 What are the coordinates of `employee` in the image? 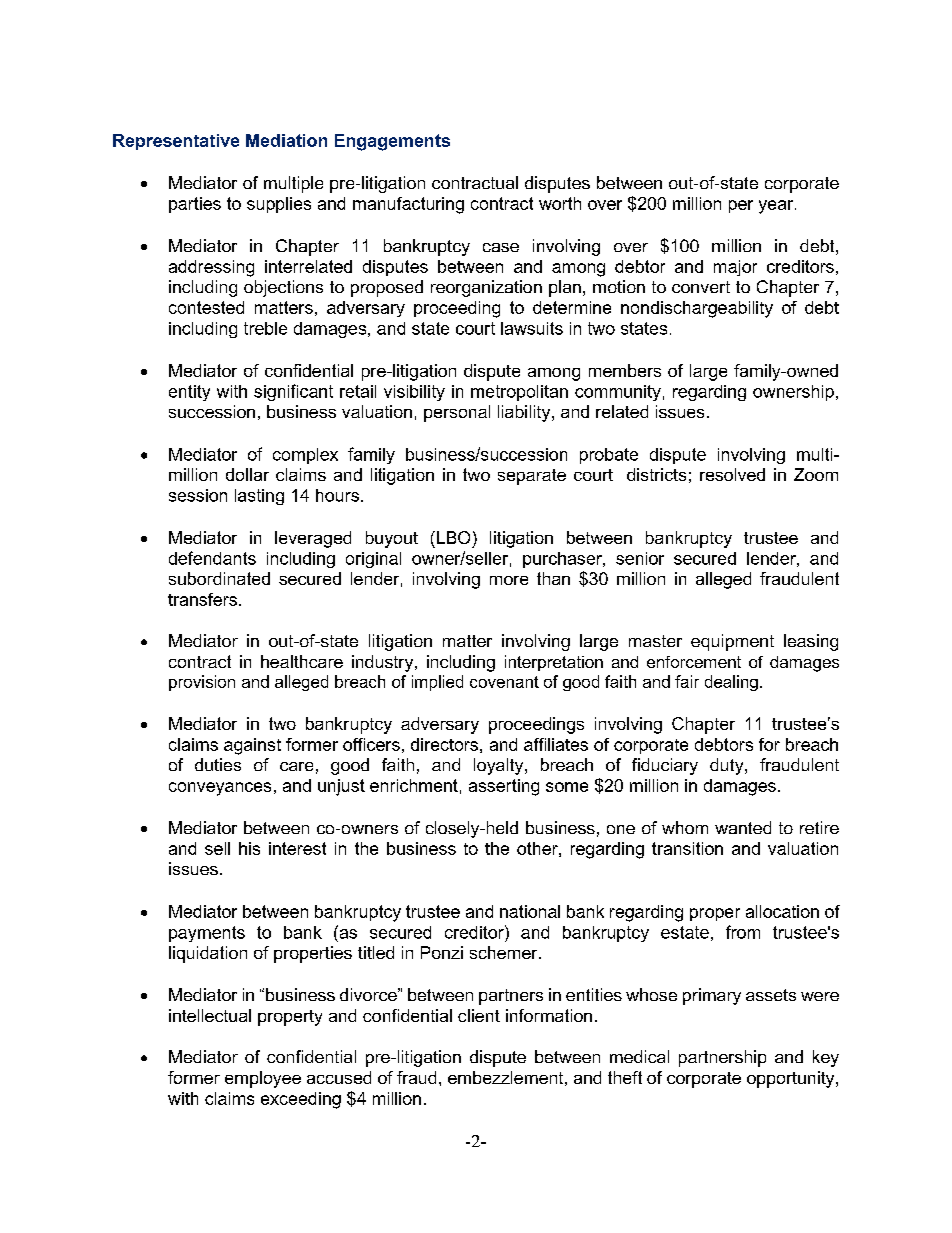 It's located at (263, 1079).
